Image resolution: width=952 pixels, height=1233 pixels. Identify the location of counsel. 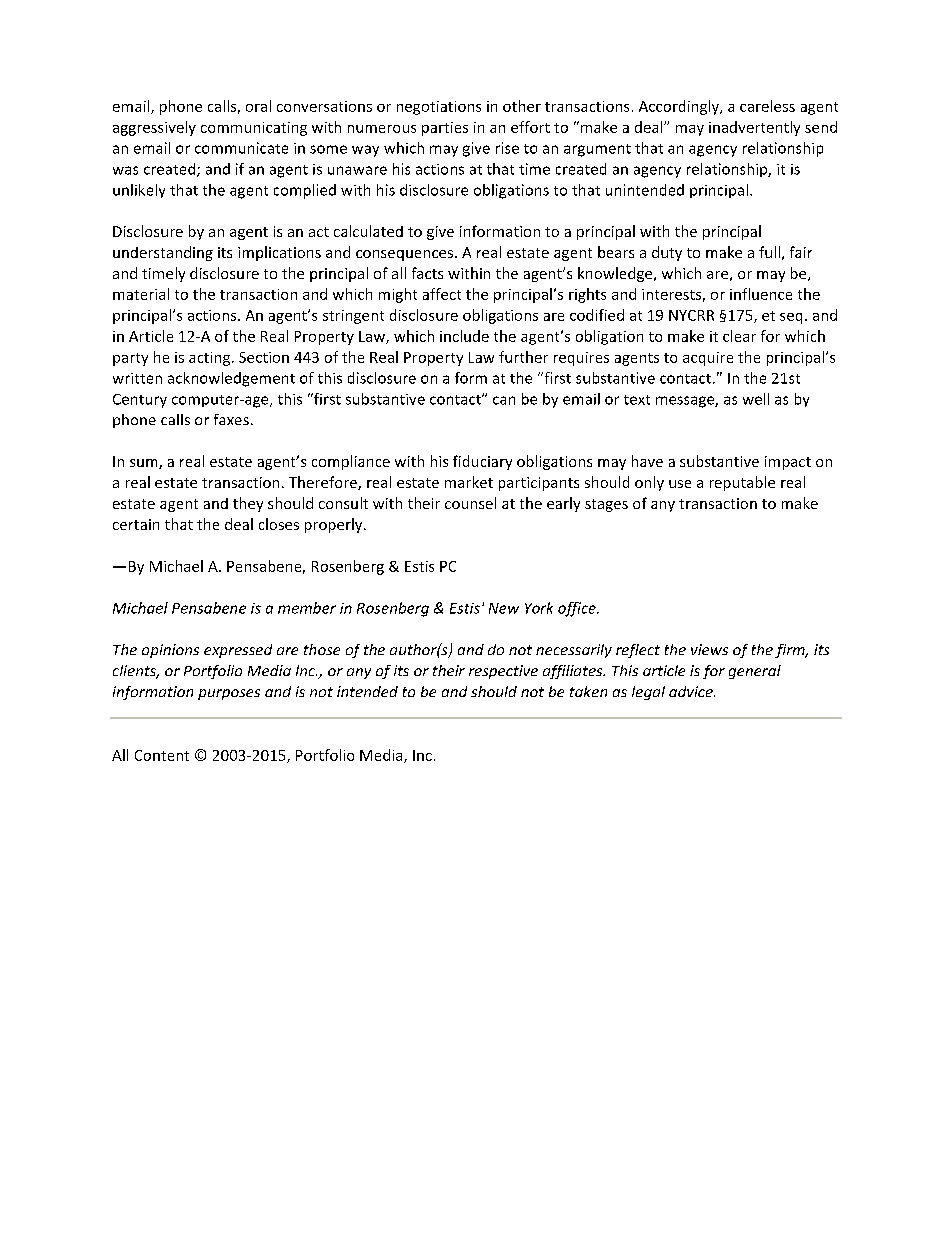
(470, 503).
